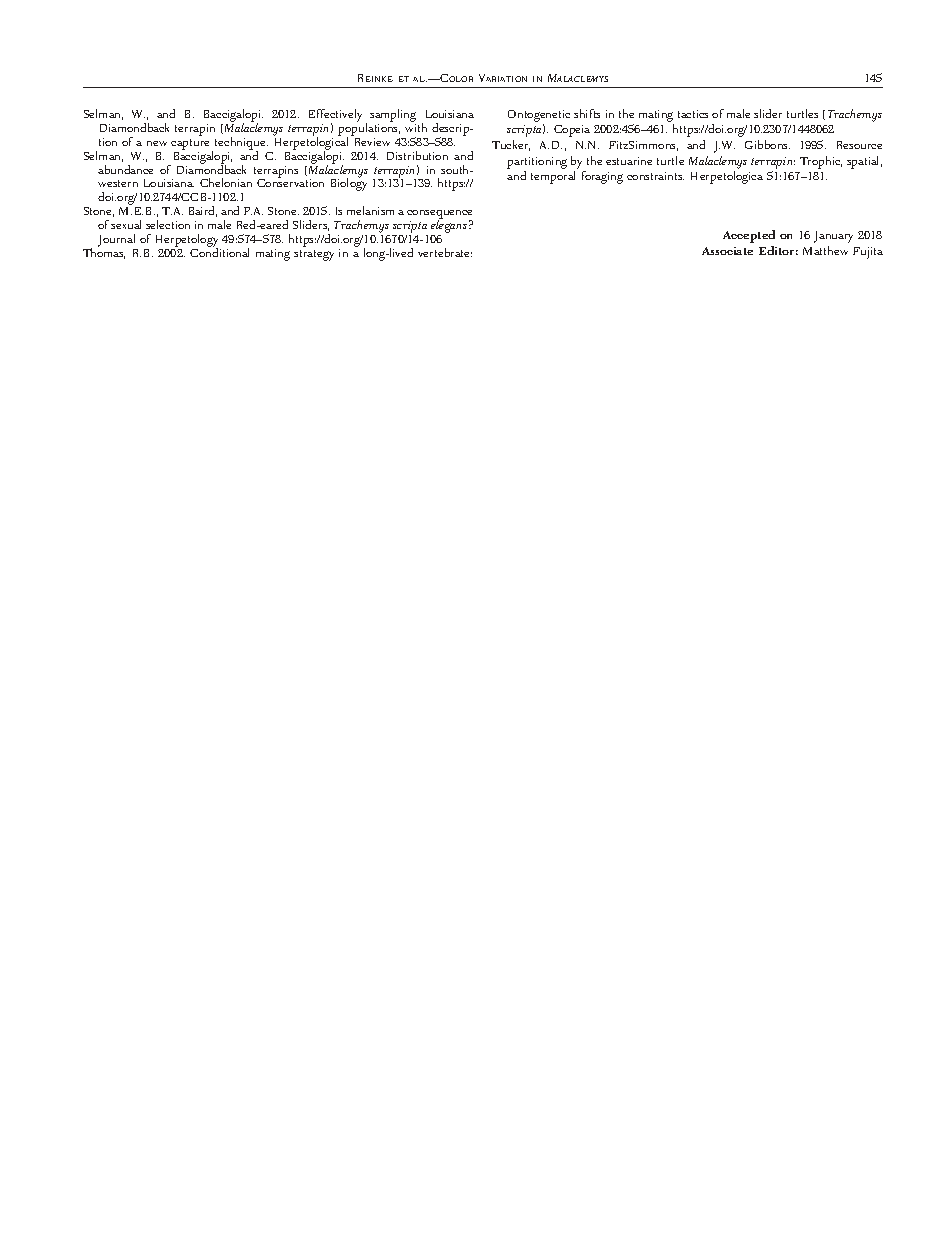 The height and width of the page is (1233, 952). What do you see at coordinates (125, 169) in the page?
I see `abundance` at bounding box center [125, 169].
